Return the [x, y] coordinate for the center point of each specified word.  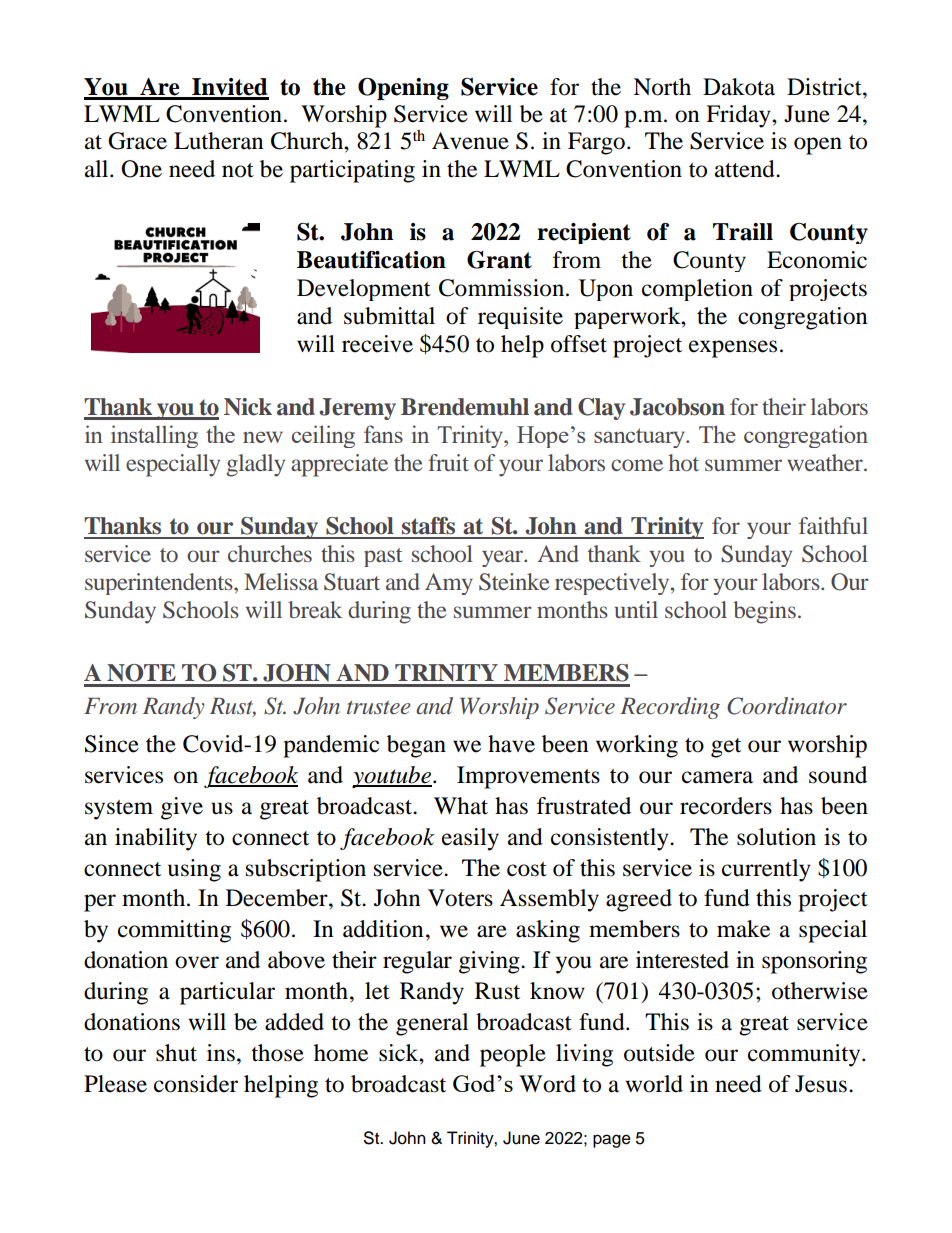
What [461, 806]
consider [196, 1084]
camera [717, 777]
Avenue [470, 141]
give [182, 808]
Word [547, 1084]
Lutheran [219, 141]
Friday [739, 116]
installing [154, 436]
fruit [448, 462]
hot [683, 462]
